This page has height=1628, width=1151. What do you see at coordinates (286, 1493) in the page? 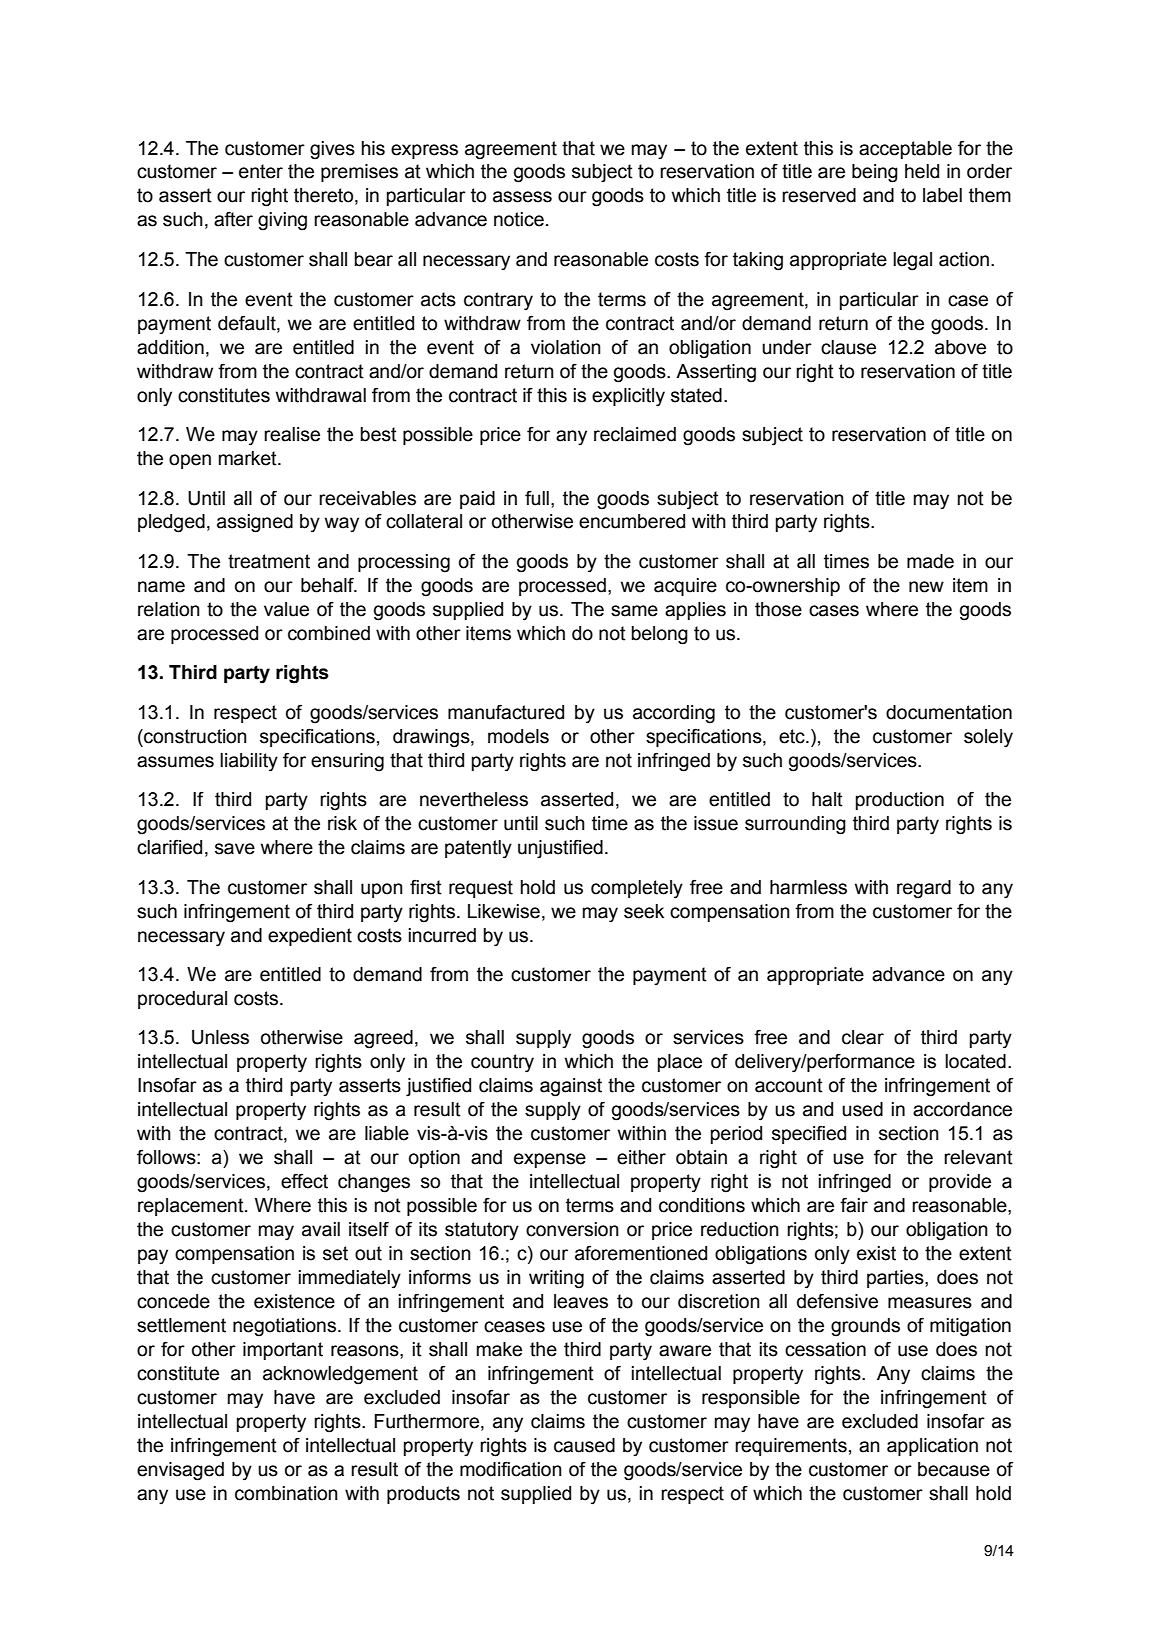
I see `combination` at bounding box center [286, 1493].
